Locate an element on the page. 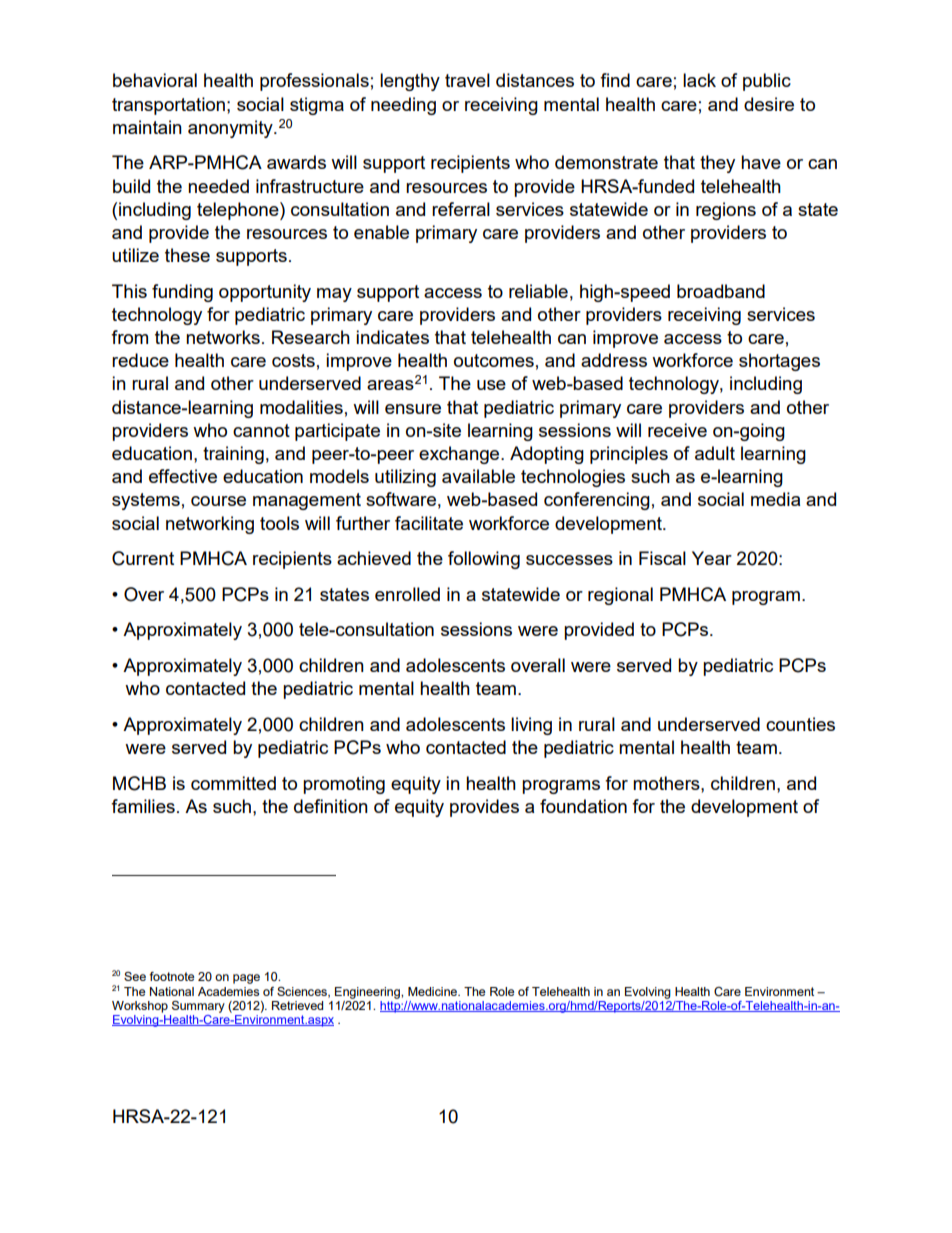 Image resolution: width=952 pixels, height=1233 pixels. counties is located at coordinates (800, 724).
